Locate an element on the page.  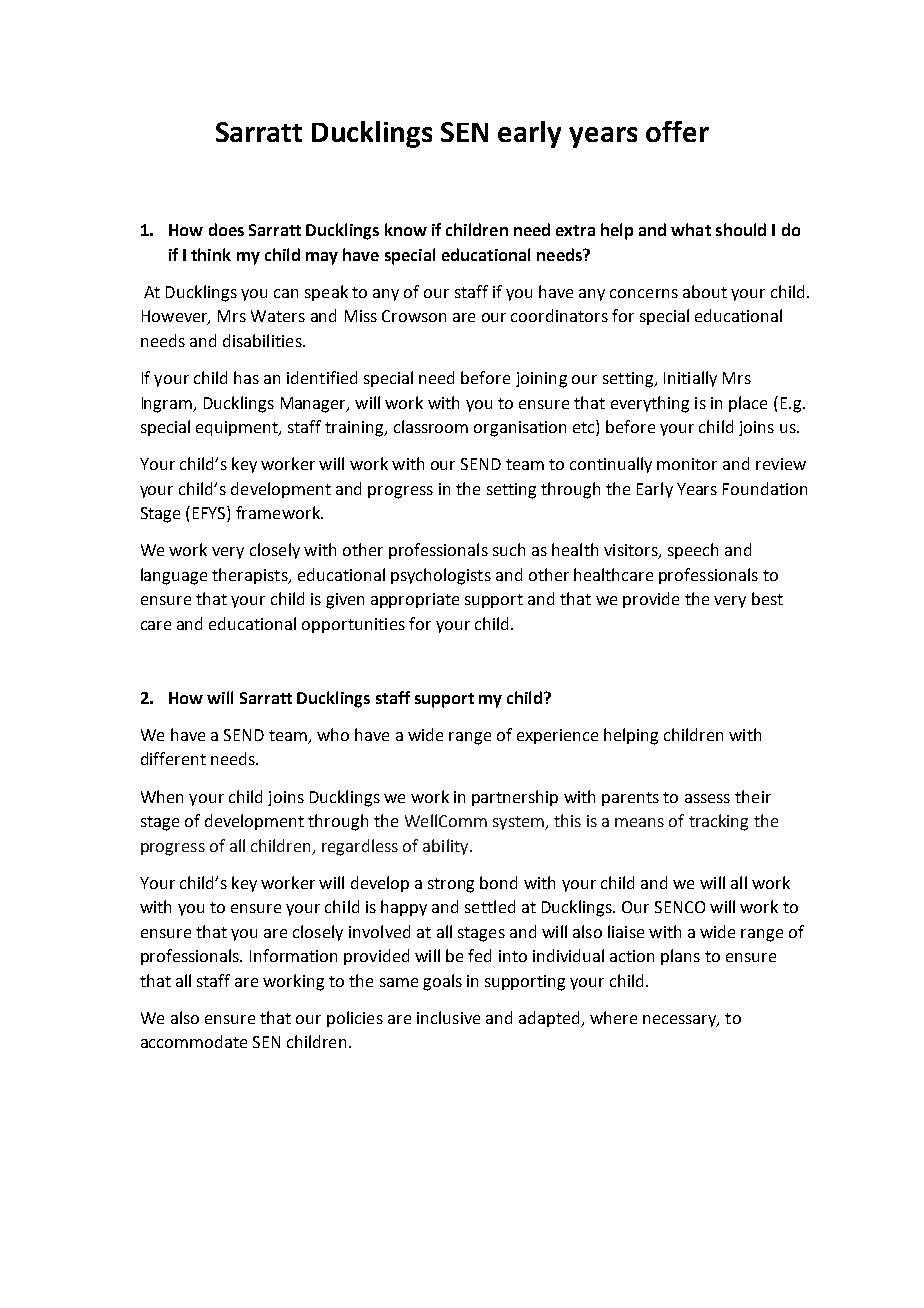
accommodate is located at coordinates (194, 1041).
